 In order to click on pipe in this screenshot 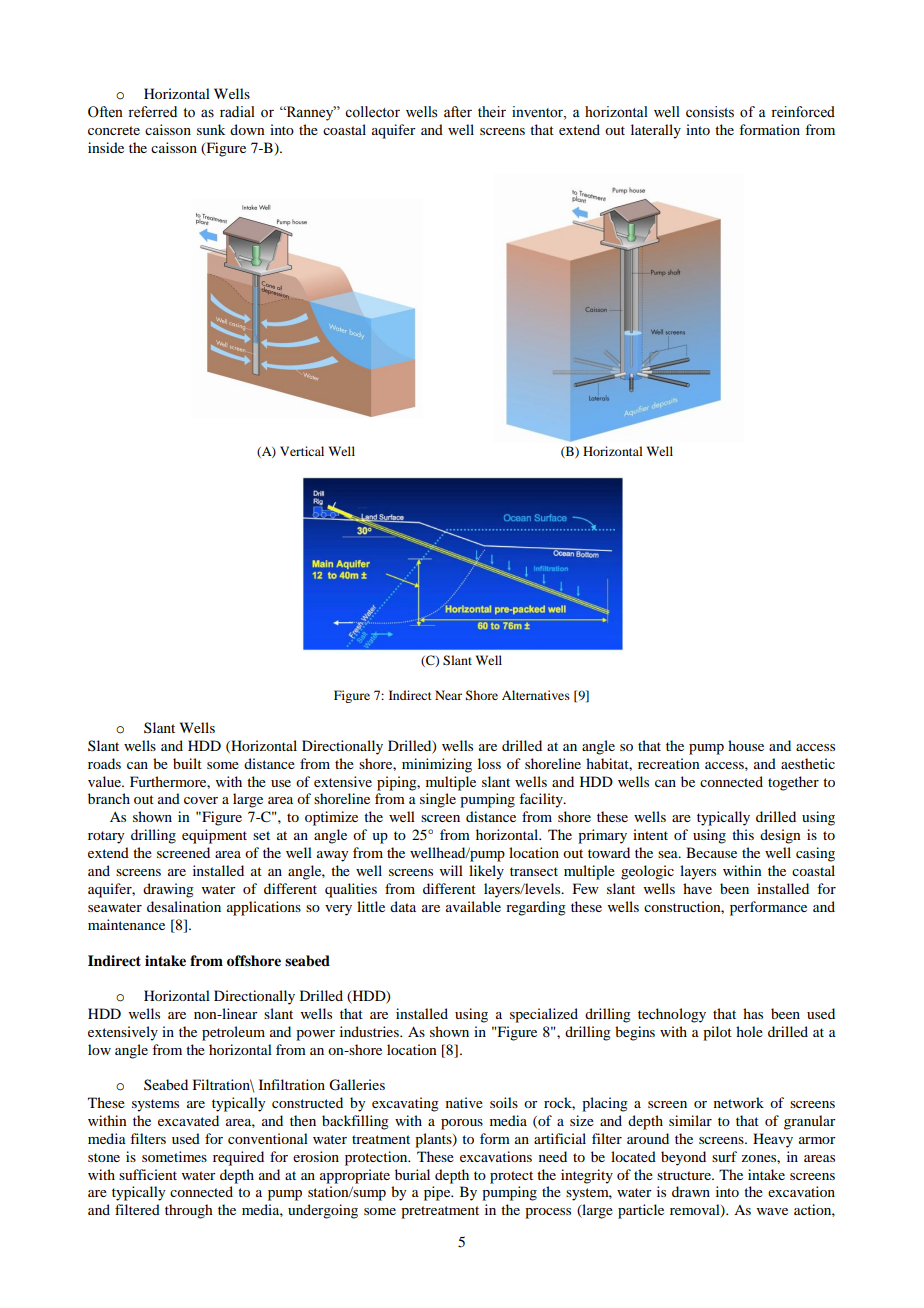, I will do `click(438, 1193)`.
